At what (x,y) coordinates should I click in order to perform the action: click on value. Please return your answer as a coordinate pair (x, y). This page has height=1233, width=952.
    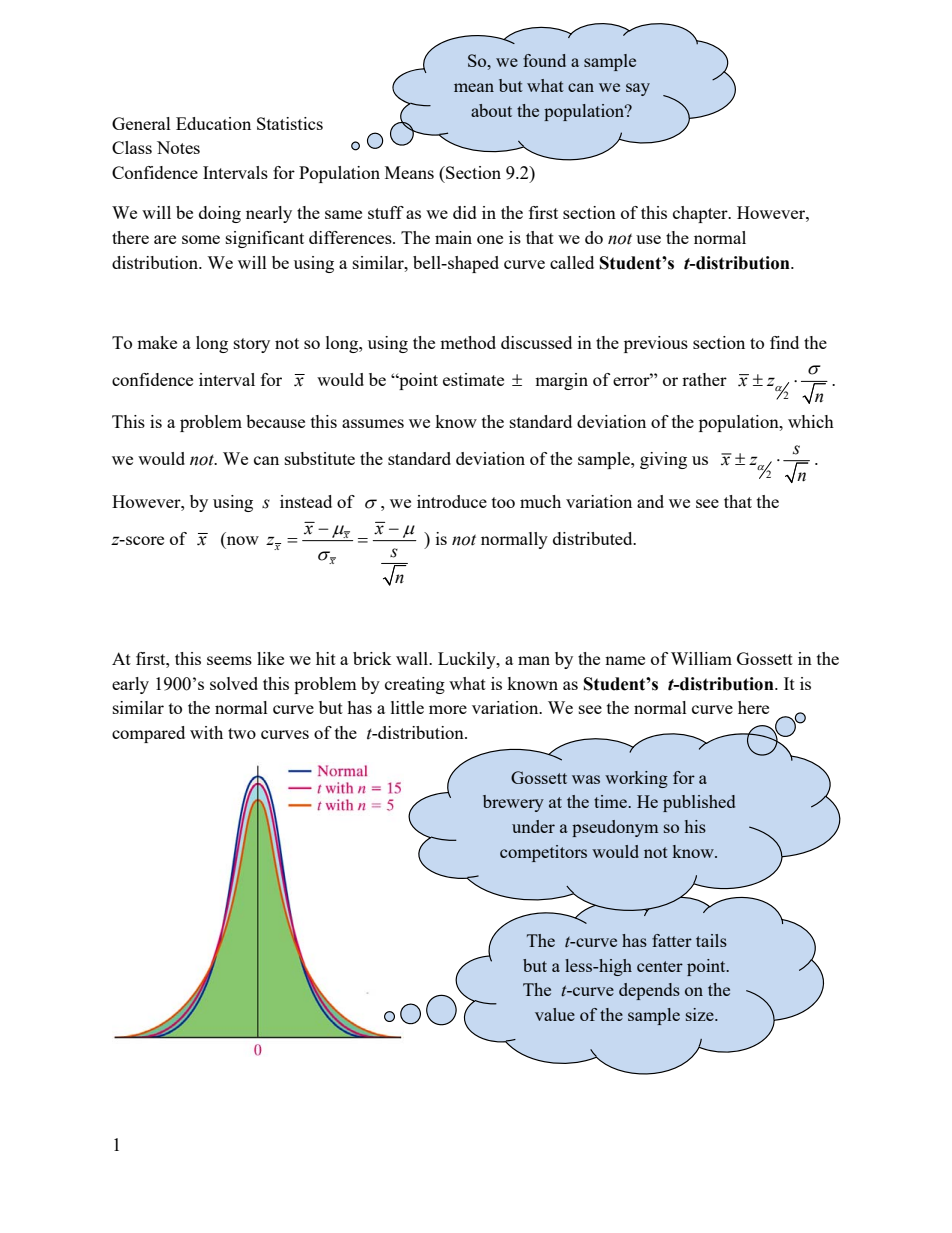
    Looking at the image, I should click on (555, 1014).
